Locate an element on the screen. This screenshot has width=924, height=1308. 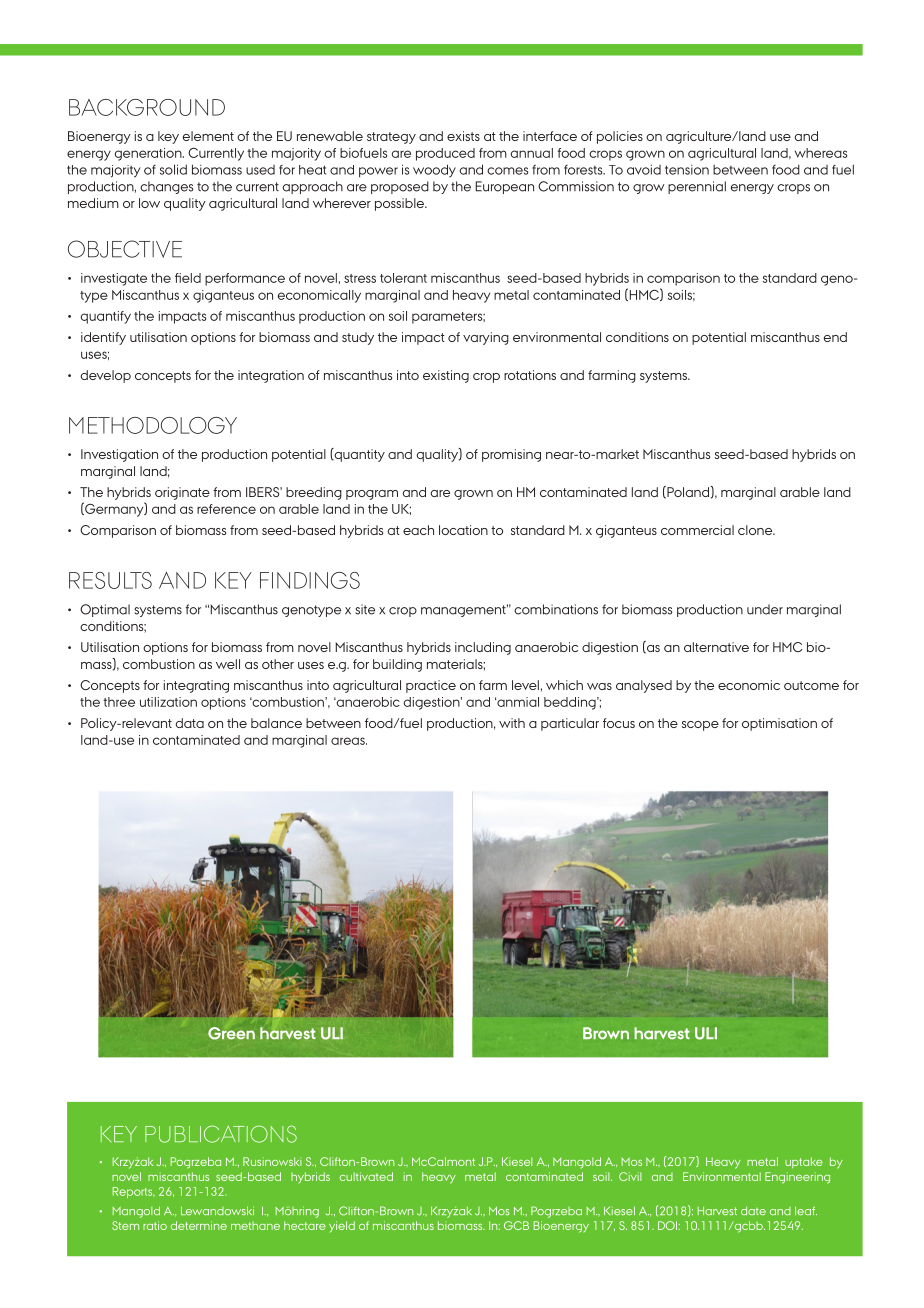
exists is located at coordinates (463, 136).
